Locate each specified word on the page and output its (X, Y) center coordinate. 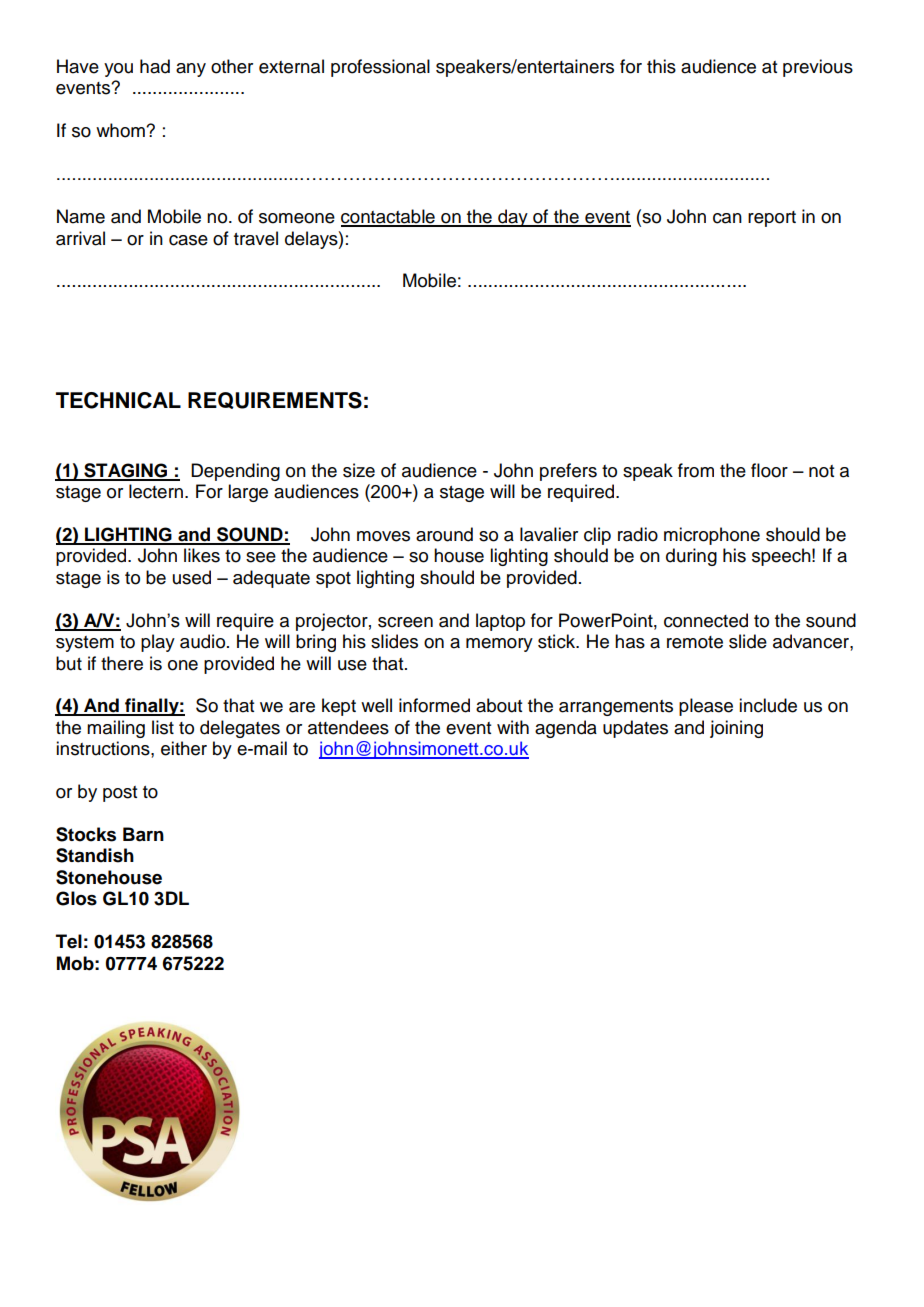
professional (380, 68)
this (661, 66)
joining (736, 729)
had (155, 66)
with (513, 727)
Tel (69, 941)
